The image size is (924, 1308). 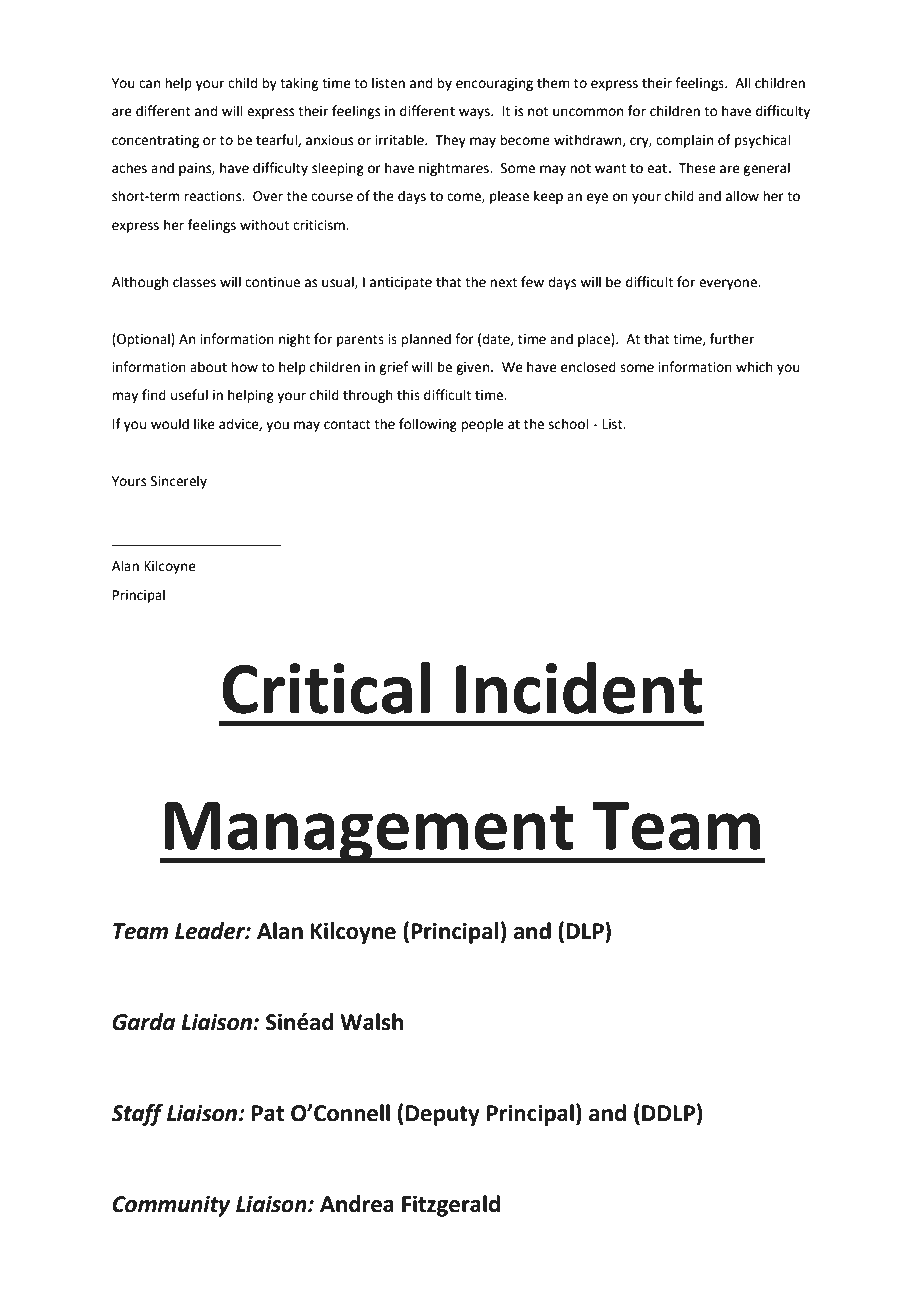 I want to click on They, so click(x=450, y=141).
